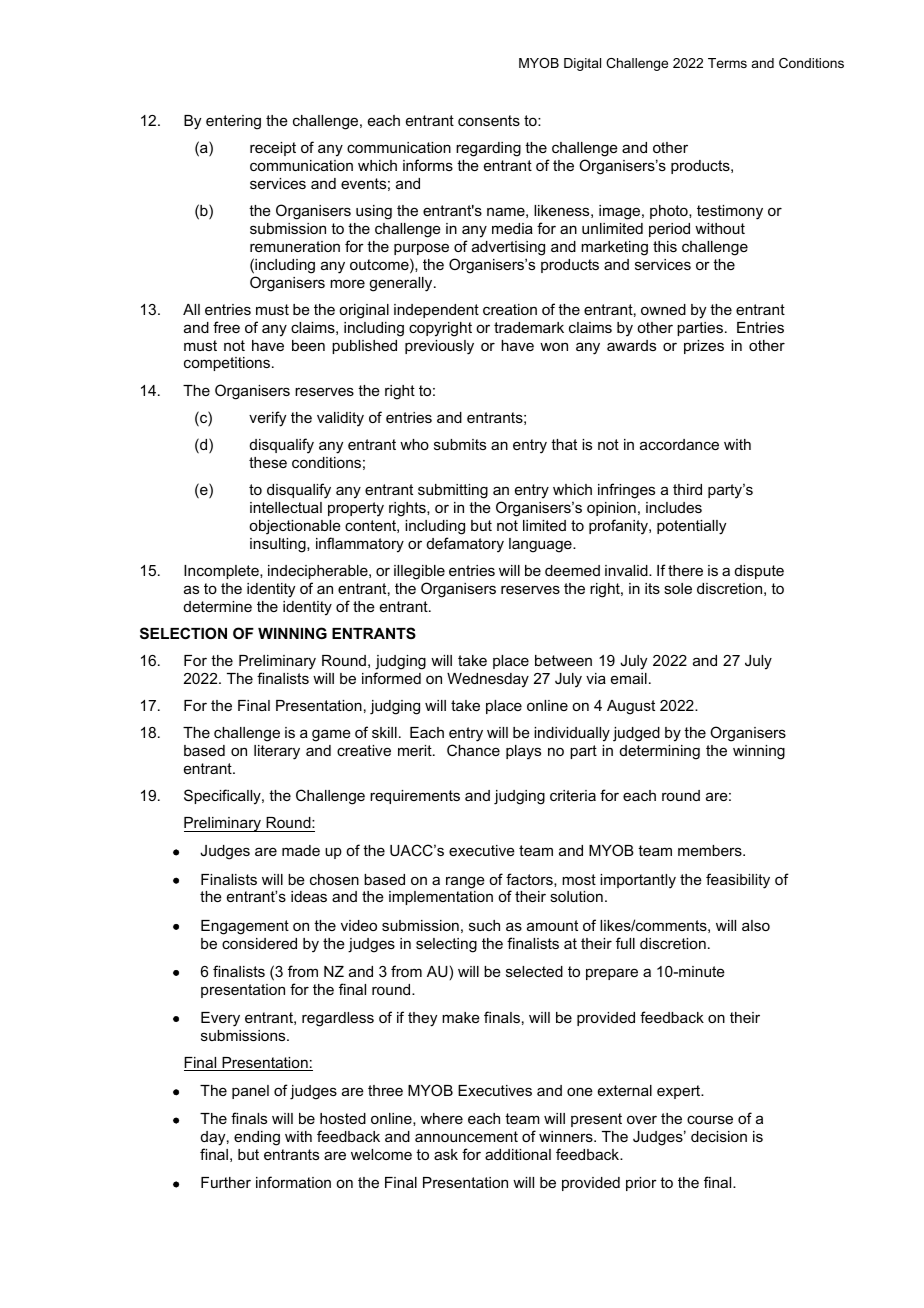 The image size is (924, 1308). I want to click on Engagement, so click(245, 927).
